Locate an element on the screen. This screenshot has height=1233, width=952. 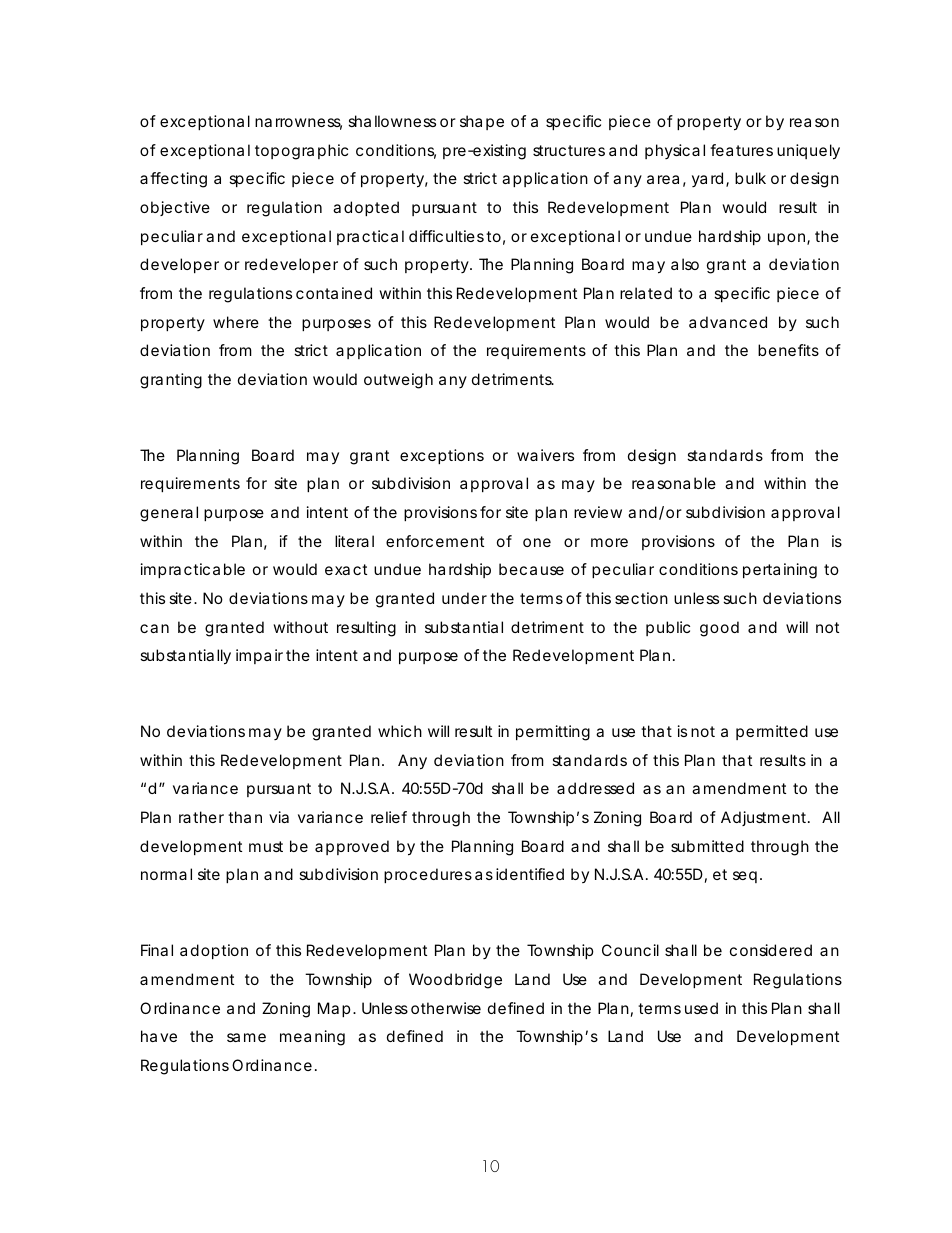
otherwise is located at coordinates (446, 1008).
